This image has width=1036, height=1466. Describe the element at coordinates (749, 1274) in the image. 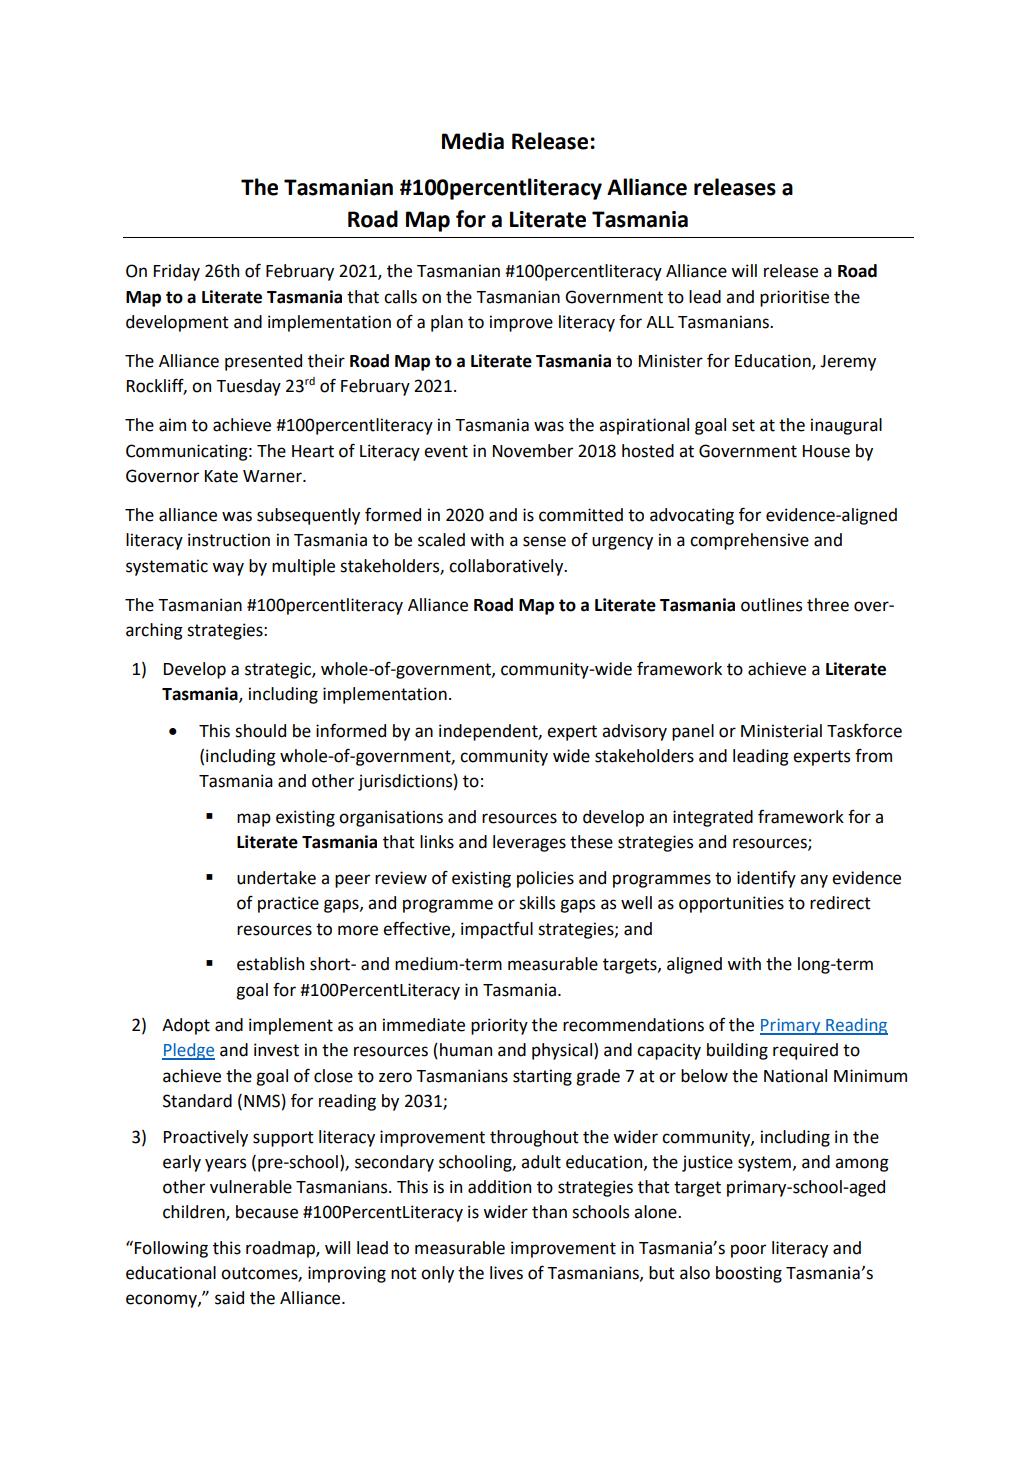

I see `boosting` at that location.
